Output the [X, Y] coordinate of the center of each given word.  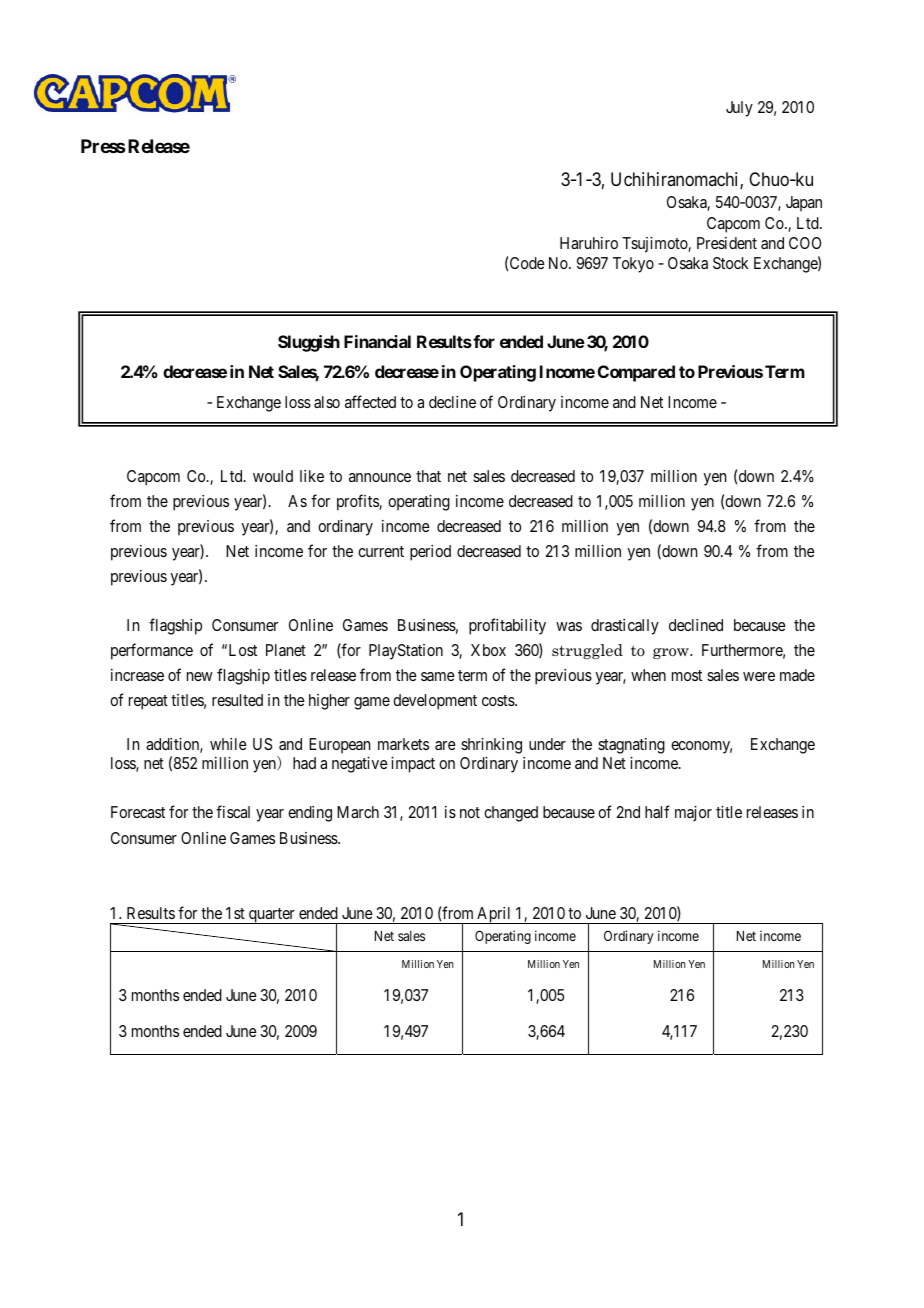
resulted [237, 700]
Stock [730, 263]
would [273, 476]
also [327, 402]
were [759, 676]
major [693, 814]
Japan [804, 204]
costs [499, 700]
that [428, 476]
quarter [272, 916]
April [494, 915]
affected [370, 401]
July [739, 109]
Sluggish [309, 343]
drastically [625, 627]
